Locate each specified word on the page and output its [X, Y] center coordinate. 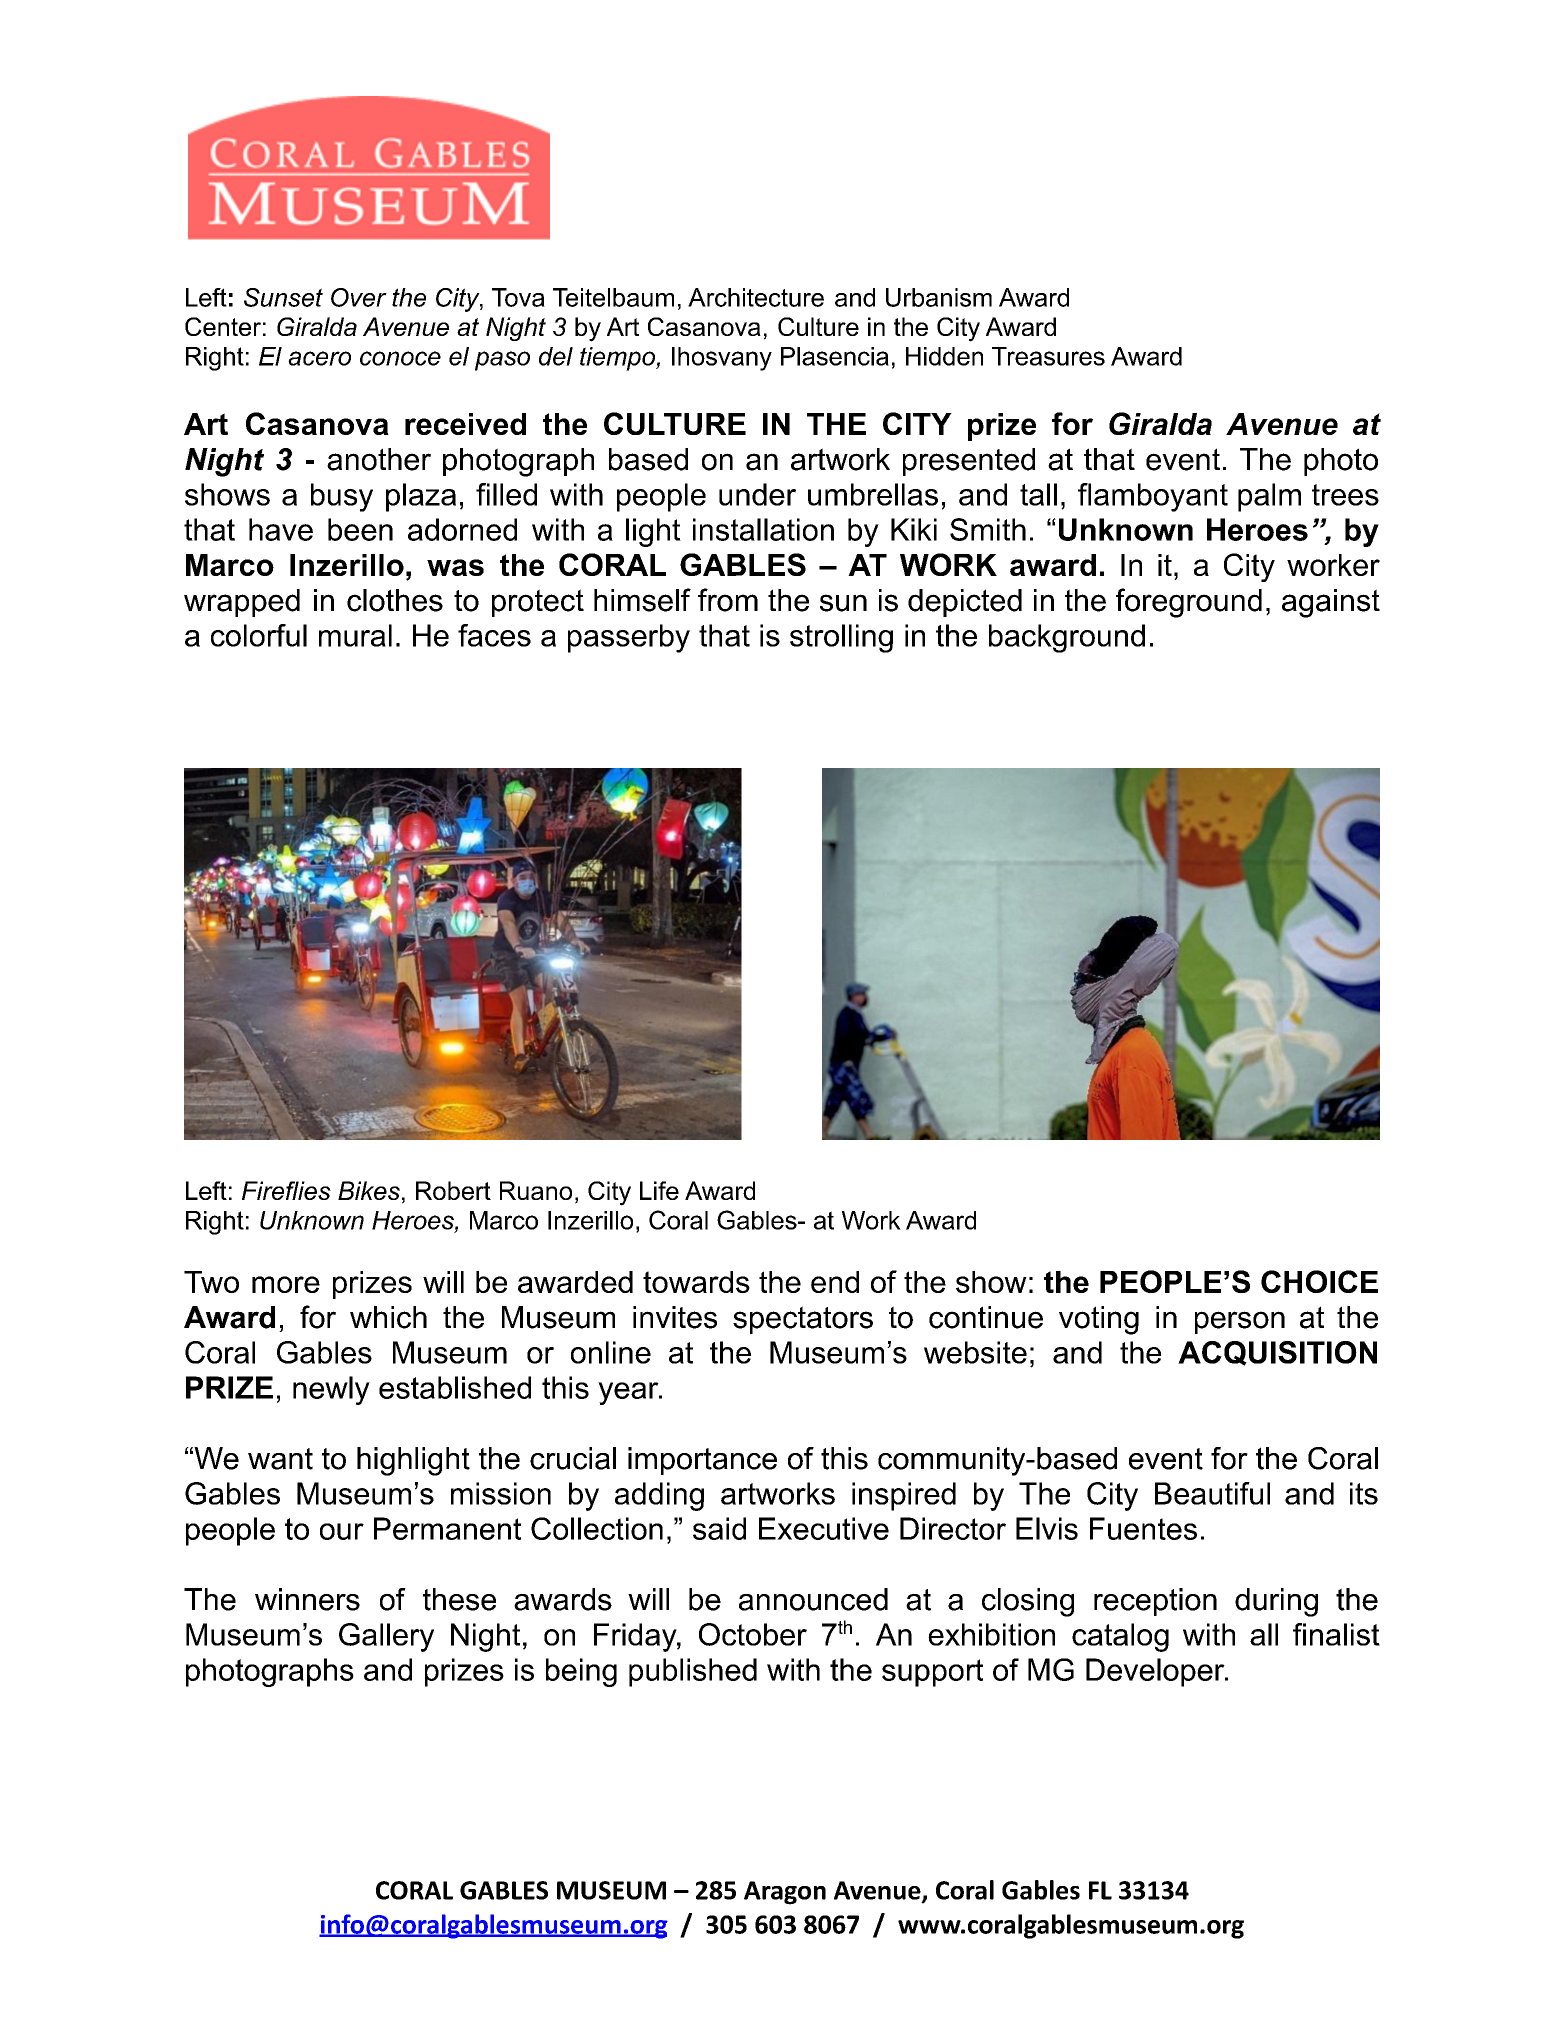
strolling [841, 638]
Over [359, 297]
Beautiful [1212, 1493]
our [342, 1531]
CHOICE [1319, 1281]
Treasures [1048, 356]
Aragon [785, 1893]
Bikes [369, 1190]
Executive [824, 1528]
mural [355, 635]
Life [659, 1190]
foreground [1189, 603]
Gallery [386, 1637]
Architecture [756, 297]
